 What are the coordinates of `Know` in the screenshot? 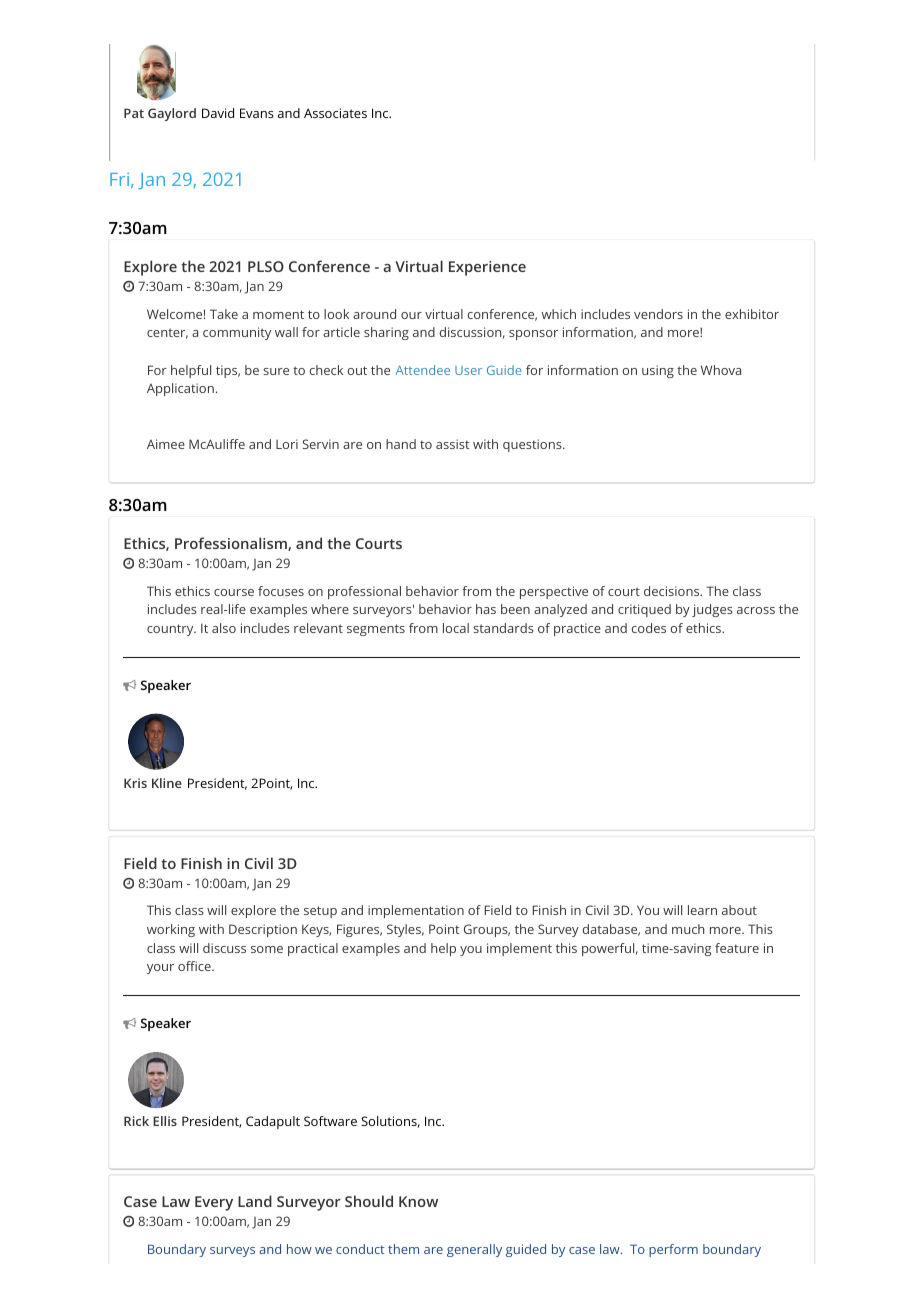 It's located at (418, 1201).
